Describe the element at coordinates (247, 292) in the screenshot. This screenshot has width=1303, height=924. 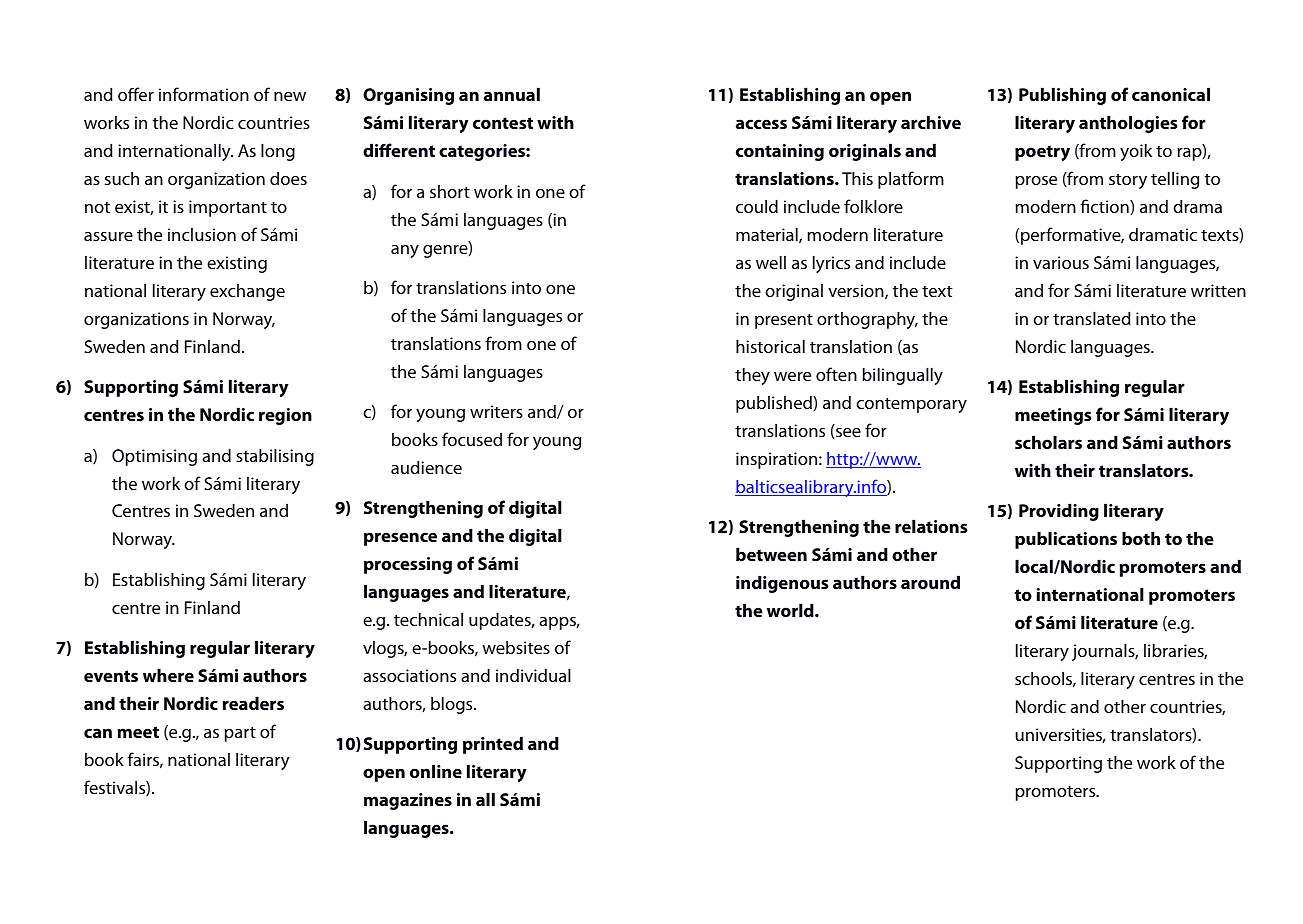
I see `exchange` at that location.
